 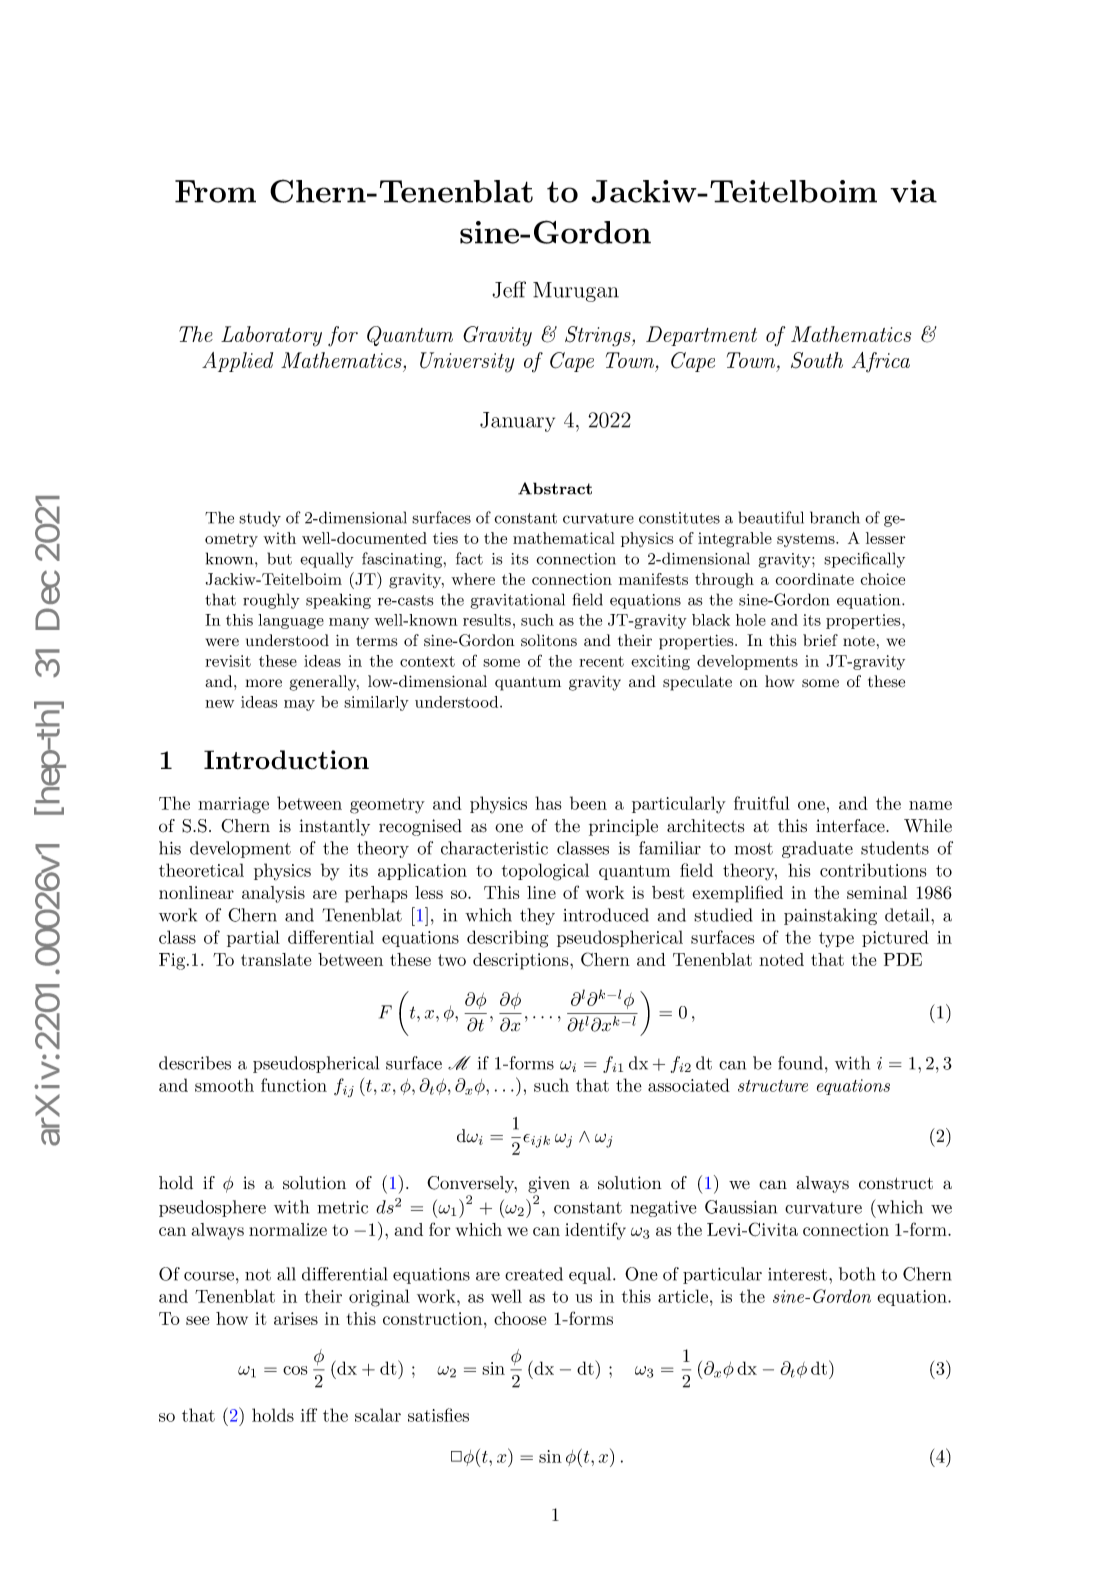 What do you see at coordinates (260, 519) in the screenshot?
I see `study` at bounding box center [260, 519].
